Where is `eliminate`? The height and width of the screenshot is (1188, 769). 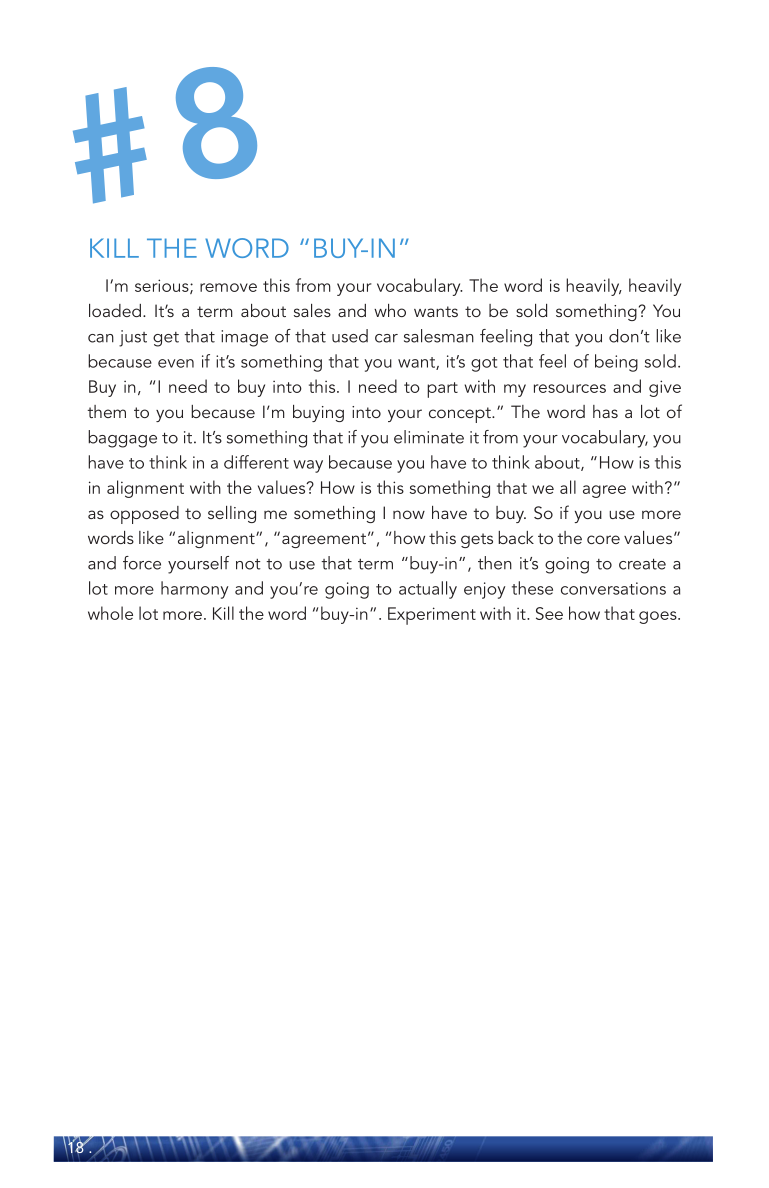
eliminate is located at coordinates (429, 437).
